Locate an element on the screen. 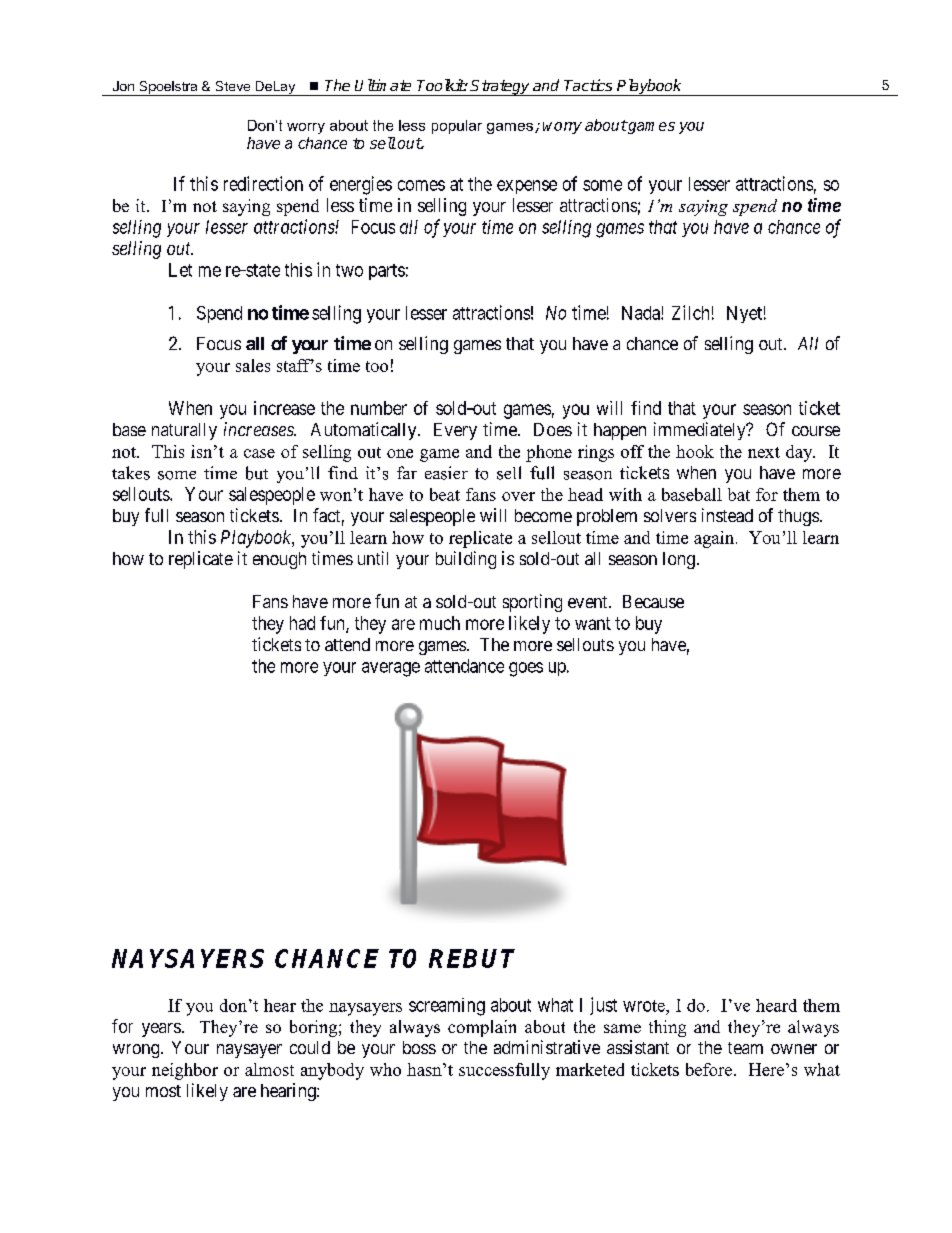 The width and height of the screenshot is (952, 1233). beat is located at coordinates (445, 494).
